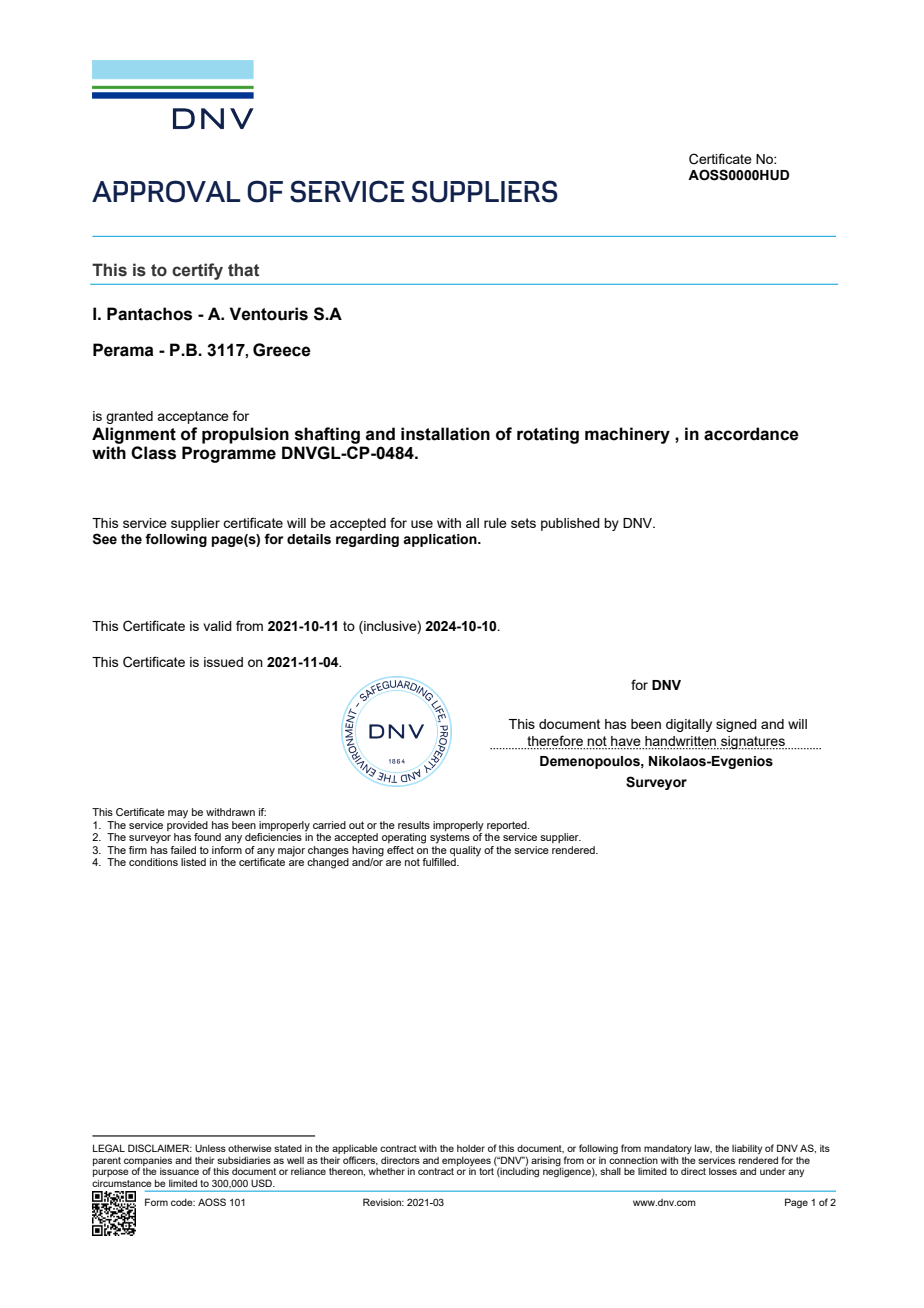 Image resolution: width=924 pixels, height=1308 pixels. What do you see at coordinates (229, 454) in the screenshot?
I see `Programme` at bounding box center [229, 454].
